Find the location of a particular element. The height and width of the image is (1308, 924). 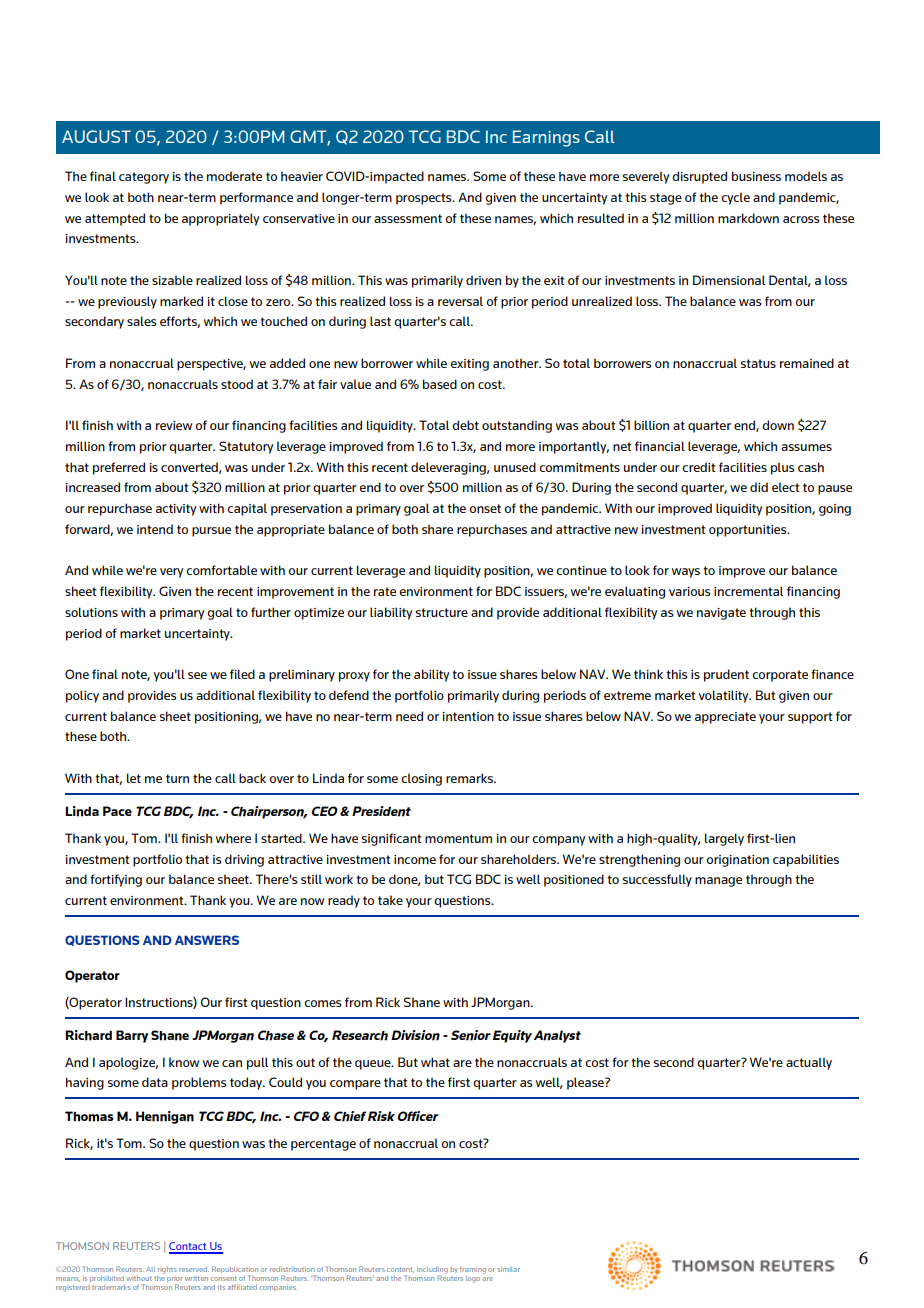

see is located at coordinates (197, 675).
